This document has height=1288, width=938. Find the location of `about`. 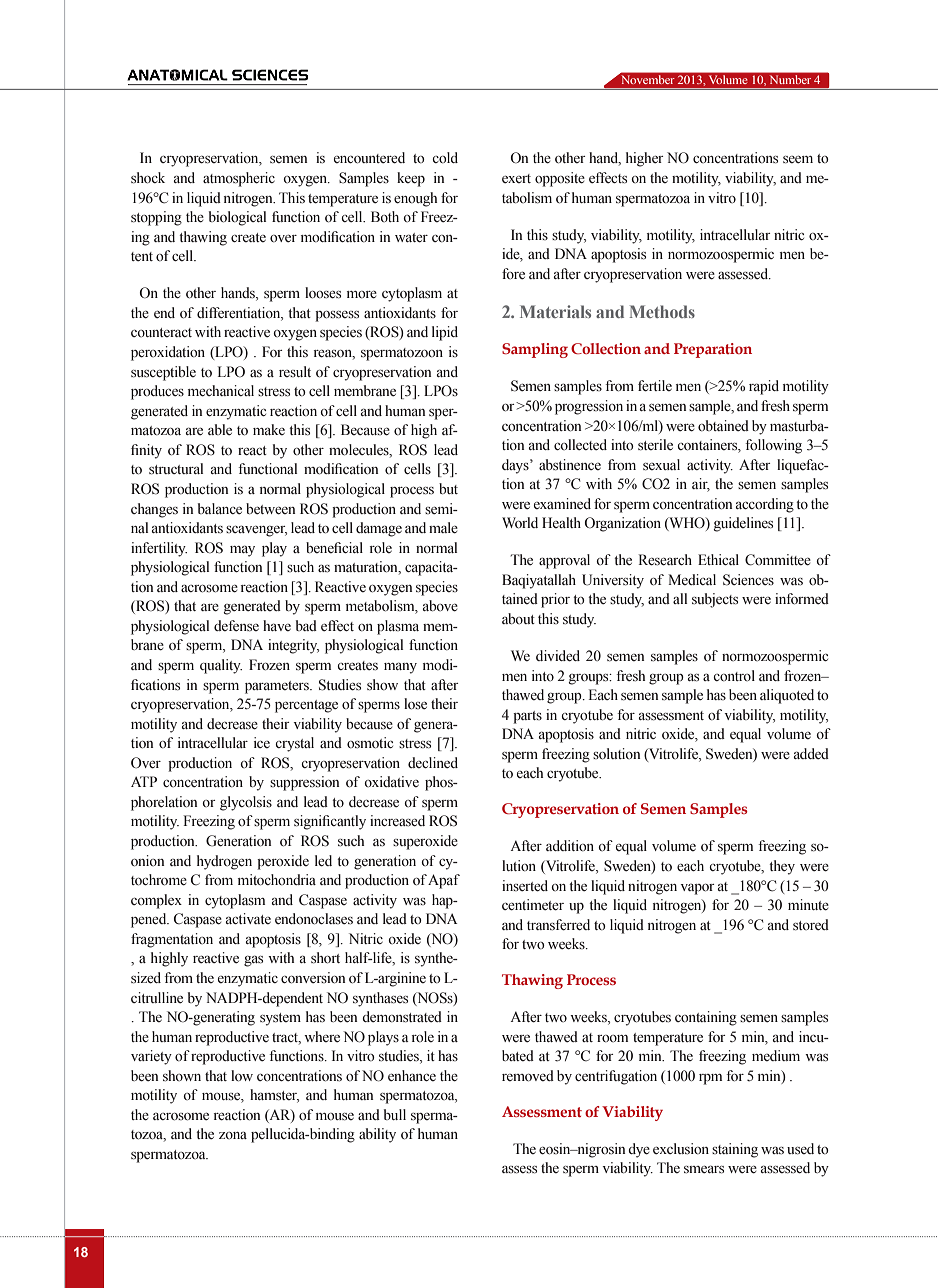

about is located at coordinates (518, 618).
